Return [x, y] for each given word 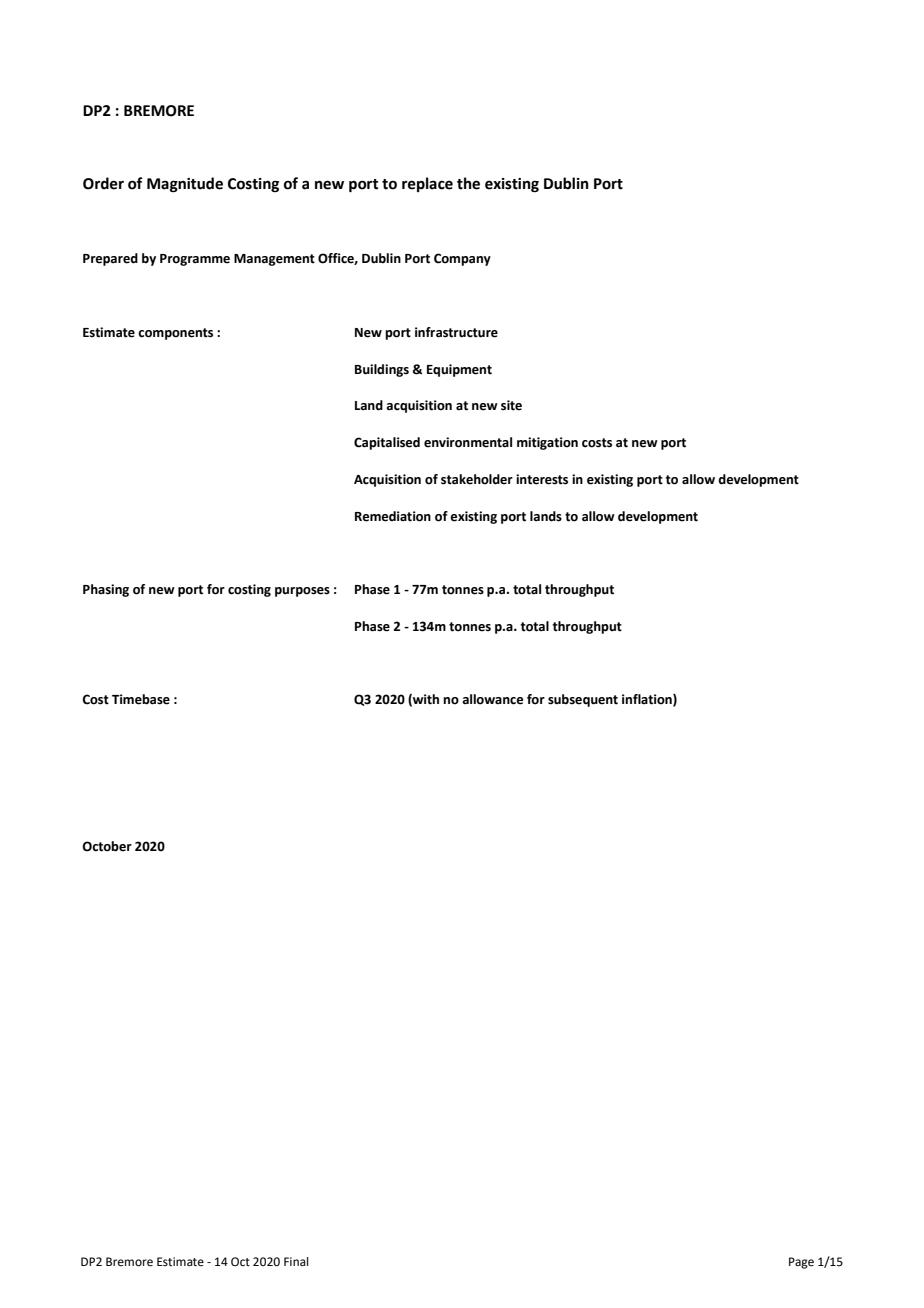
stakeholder [477, 479]
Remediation [393, 516]
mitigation [547, 443]
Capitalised [387, 443]
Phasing [106, 590]
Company [462, 259]
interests [542, 479]
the [468, 183]
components [175, 334]
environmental [468, 442]
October [107, 846]
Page [801, 1263]
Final [296, 1261]
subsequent [583, 700]
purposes [302, 592]
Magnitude [185, 185]
